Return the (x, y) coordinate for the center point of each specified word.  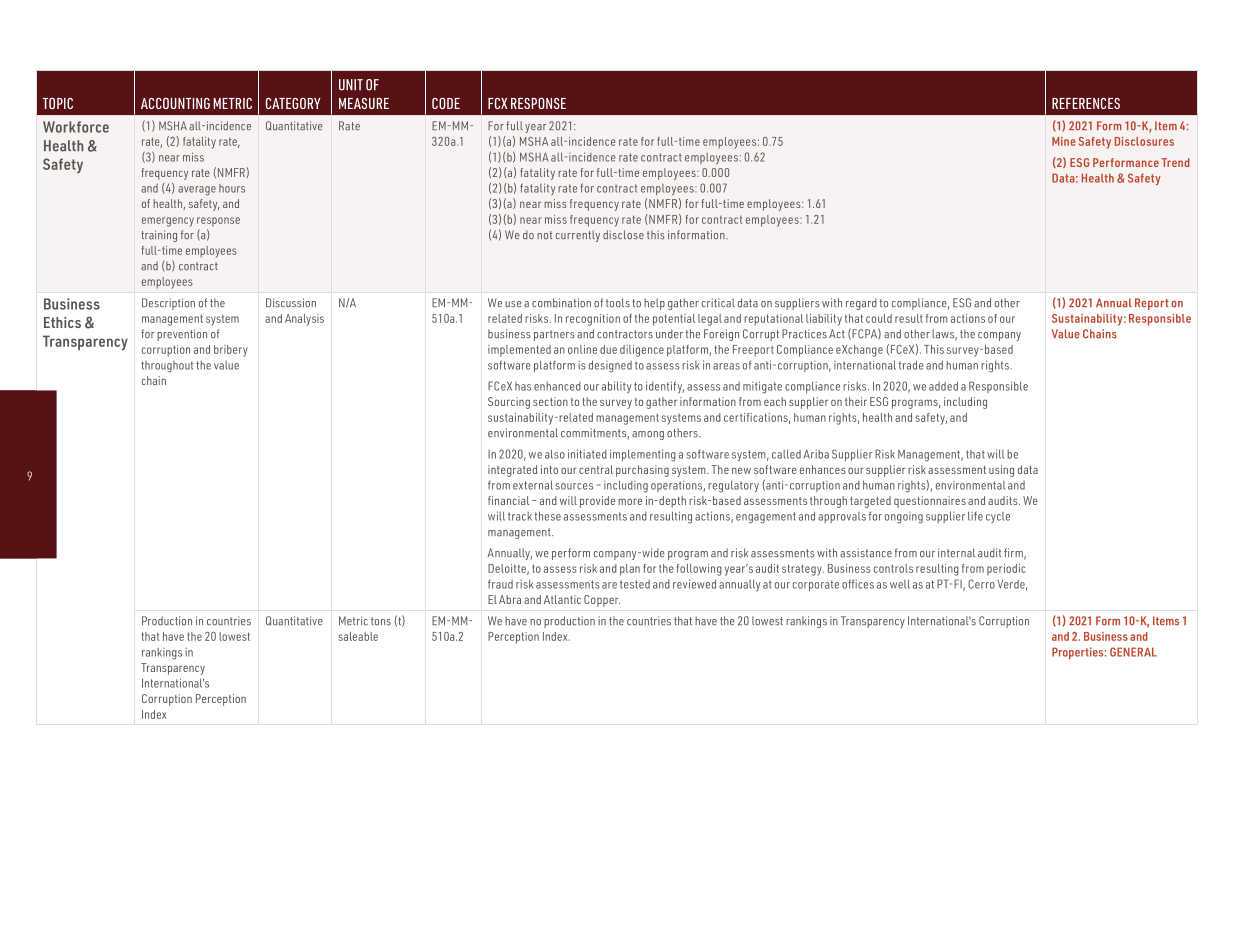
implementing (643, 455)
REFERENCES (1086, 103)
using (1001, 471)
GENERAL (1133, 652)
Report (1152, 304)
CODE (446, 103)
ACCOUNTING (175, 103)
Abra (510, 599)
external (533, 485)
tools (618, 303)
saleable (358, 636)
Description (168, 304)
